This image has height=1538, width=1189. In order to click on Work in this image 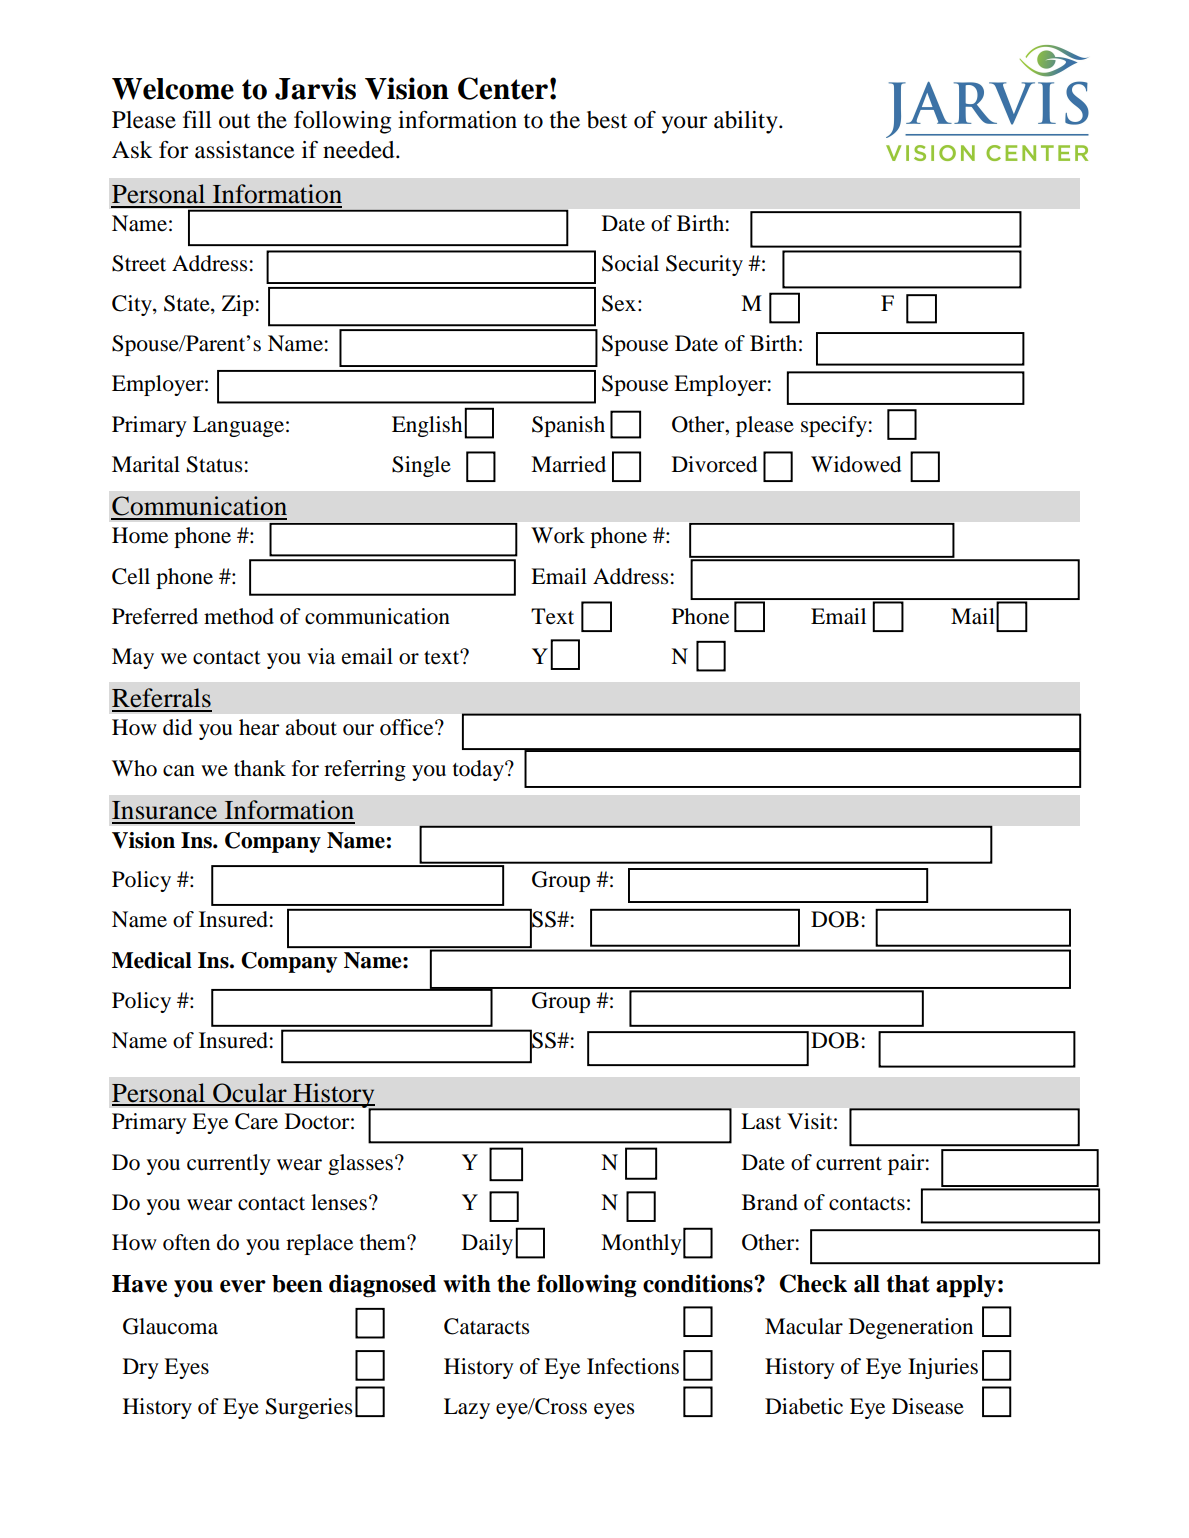, I will do `click(558, 535)`.
